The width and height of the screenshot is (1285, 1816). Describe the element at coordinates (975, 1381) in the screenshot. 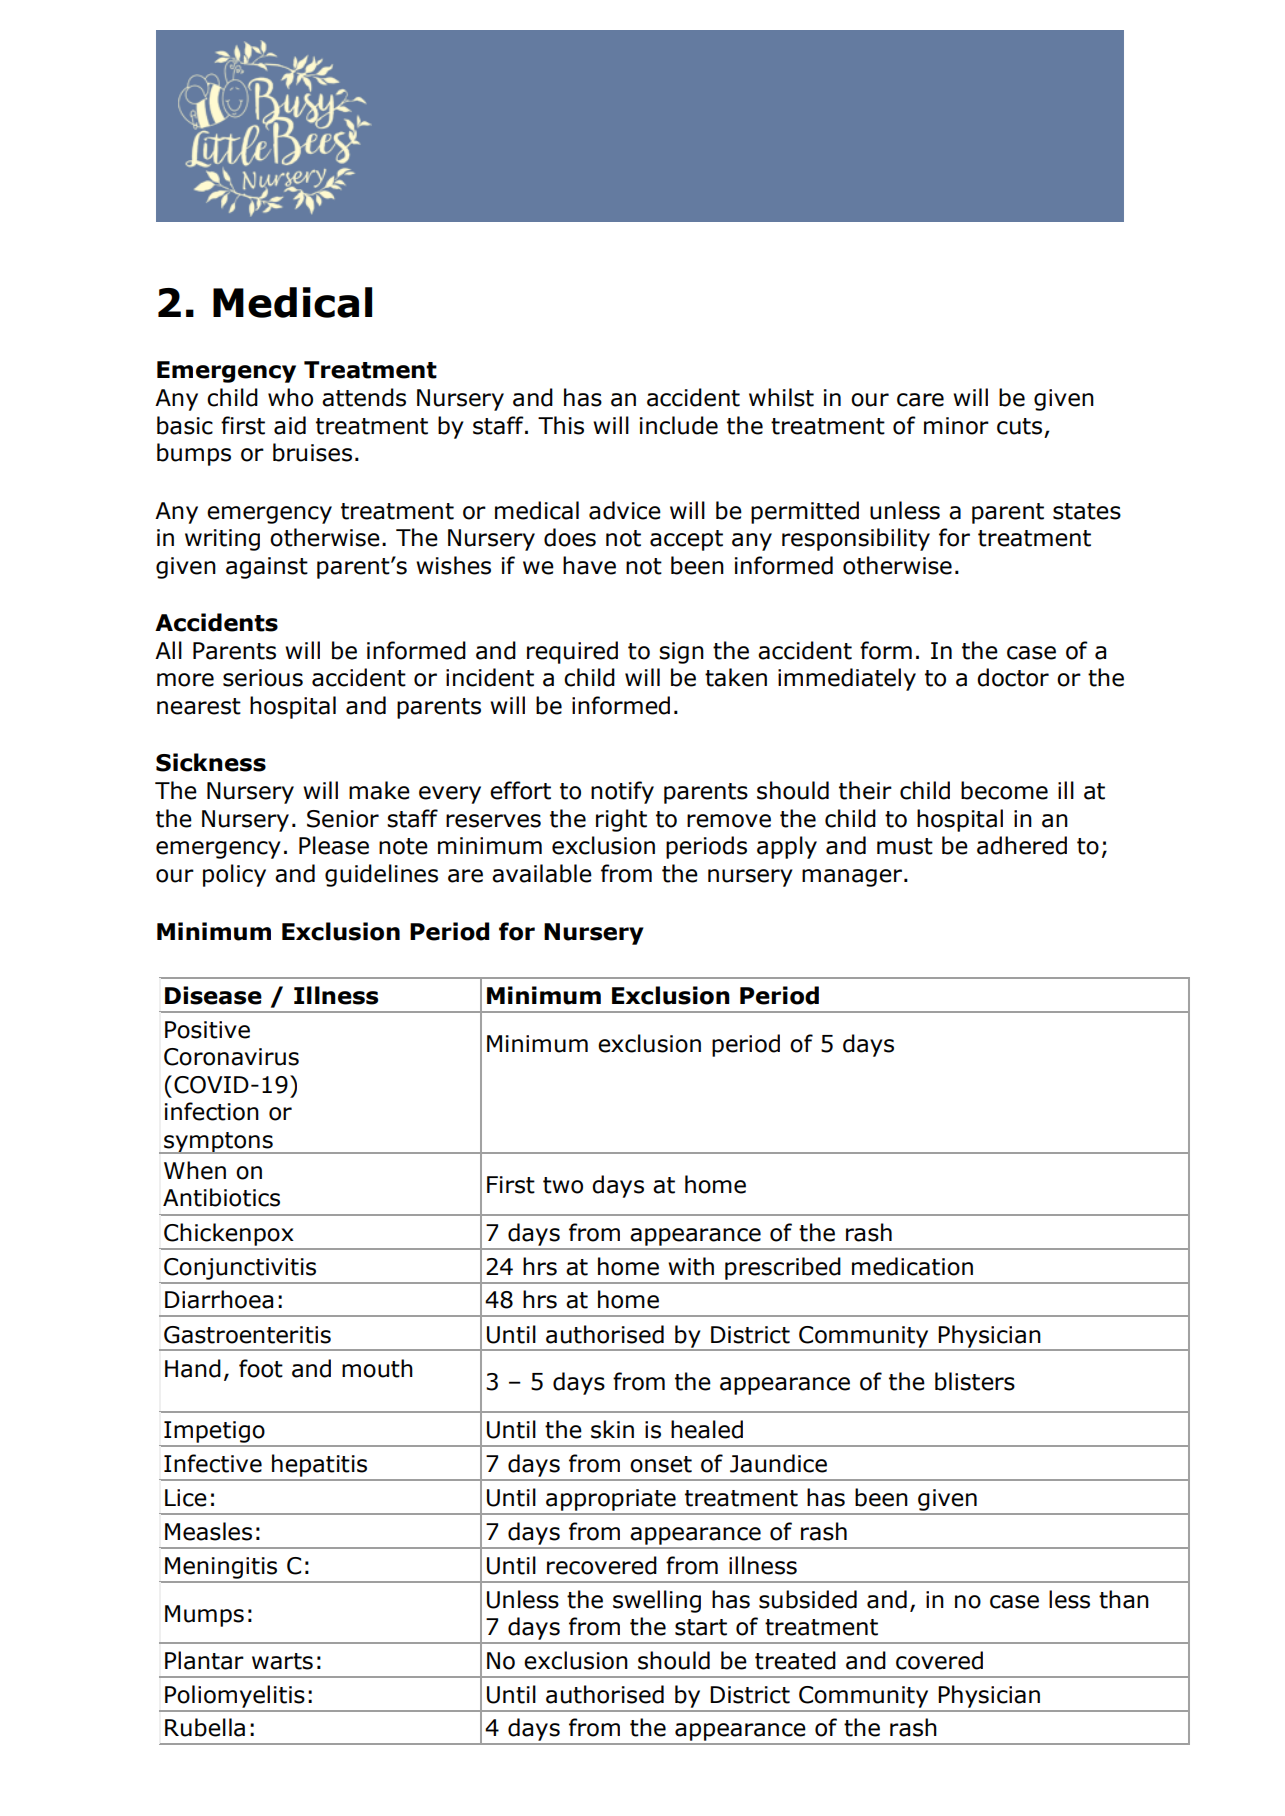

I see `blisters` at that location.
